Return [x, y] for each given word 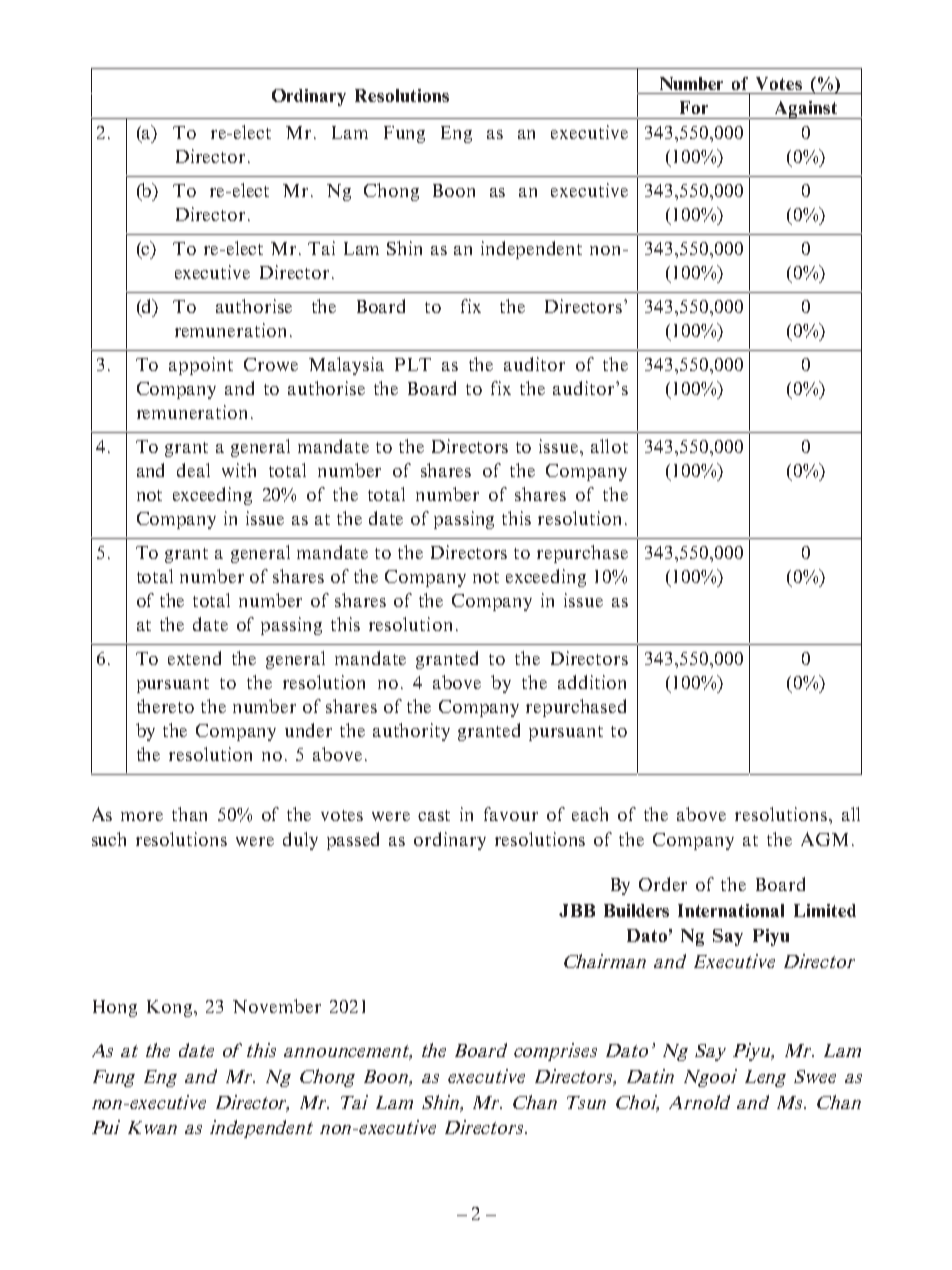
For [694, 107]
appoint [201, 366]
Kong [171, 1008]
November [277, 1006]
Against [805, 110]
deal [193, 470]
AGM [824, 839]
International [731, 910]
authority [411, 732]
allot [609, 446]
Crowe [271, 364]
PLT [413, 364]
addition [592, 682]
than [189, 814]
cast [434, 815]
